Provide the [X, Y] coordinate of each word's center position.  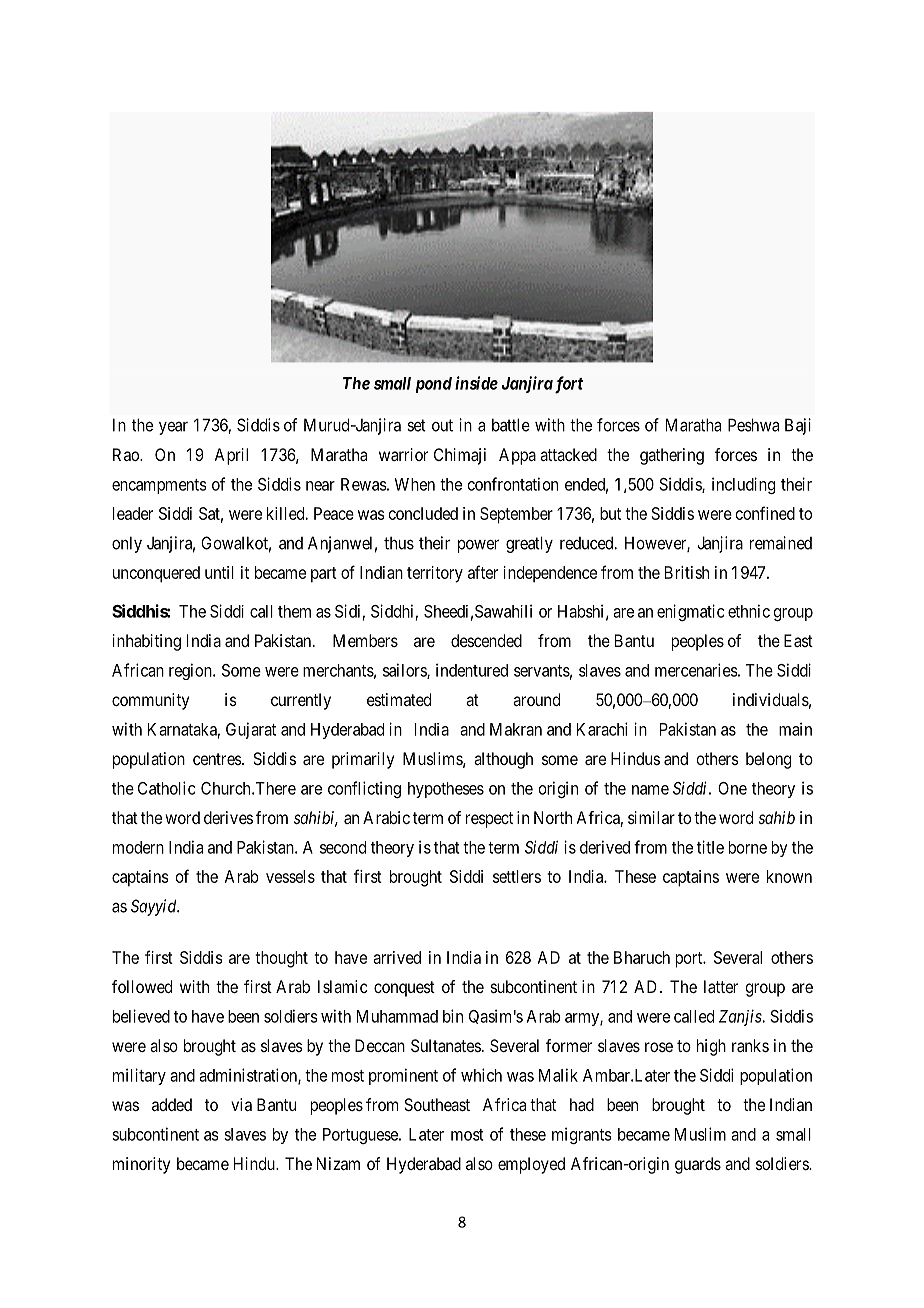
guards [698, 1165]
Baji [798, 426]
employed [531, 1165]
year [173, 428]
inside [476, 383]
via [241, 1104]
